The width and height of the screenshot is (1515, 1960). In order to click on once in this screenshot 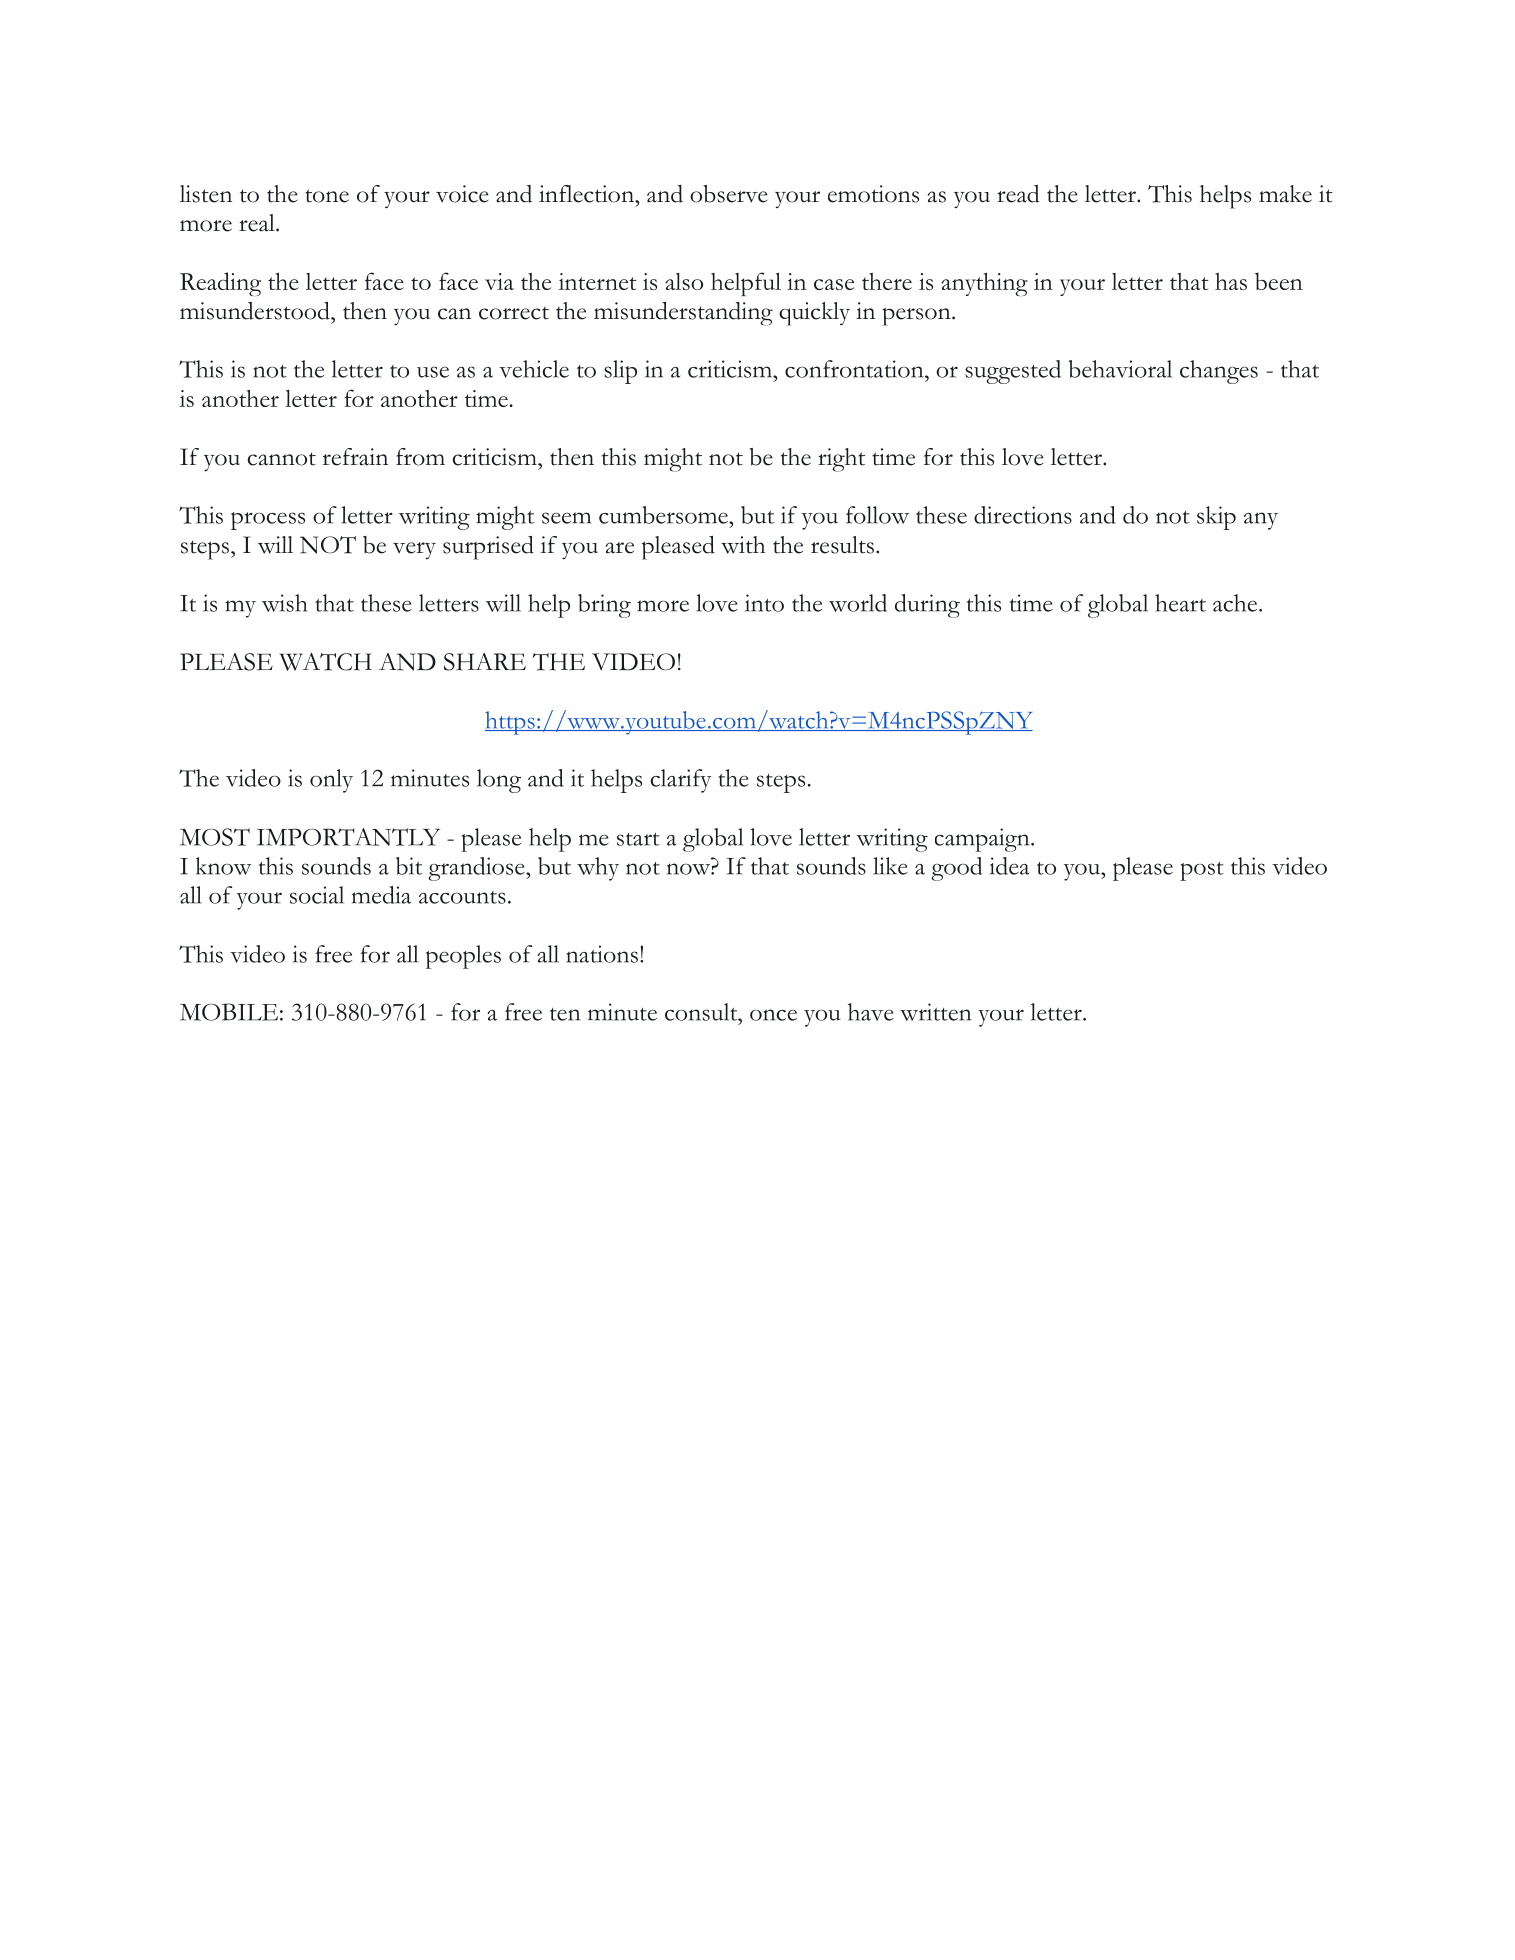, I will do `click(773, 1015)`.
